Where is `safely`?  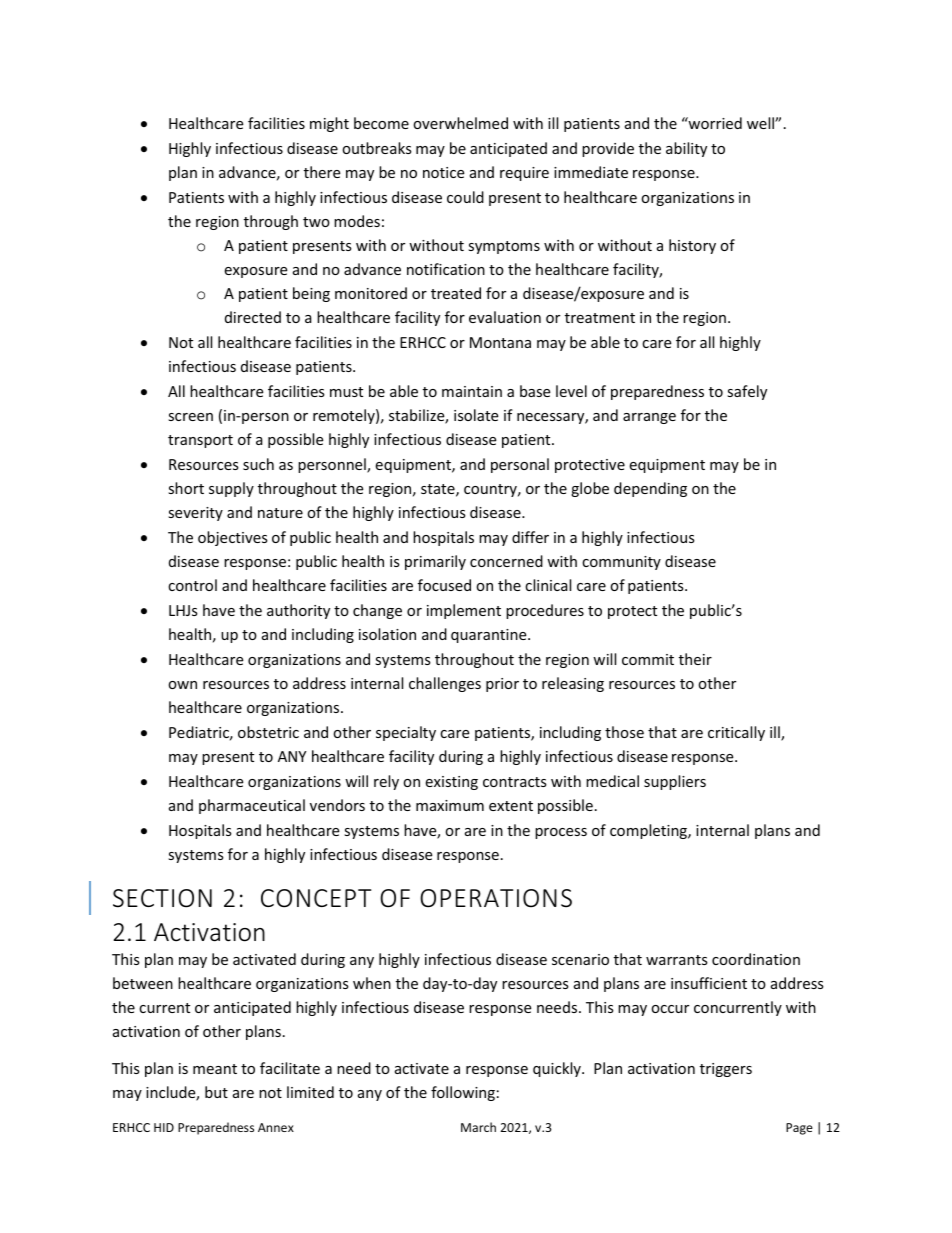 safely is located at coordinates (747, 392).
